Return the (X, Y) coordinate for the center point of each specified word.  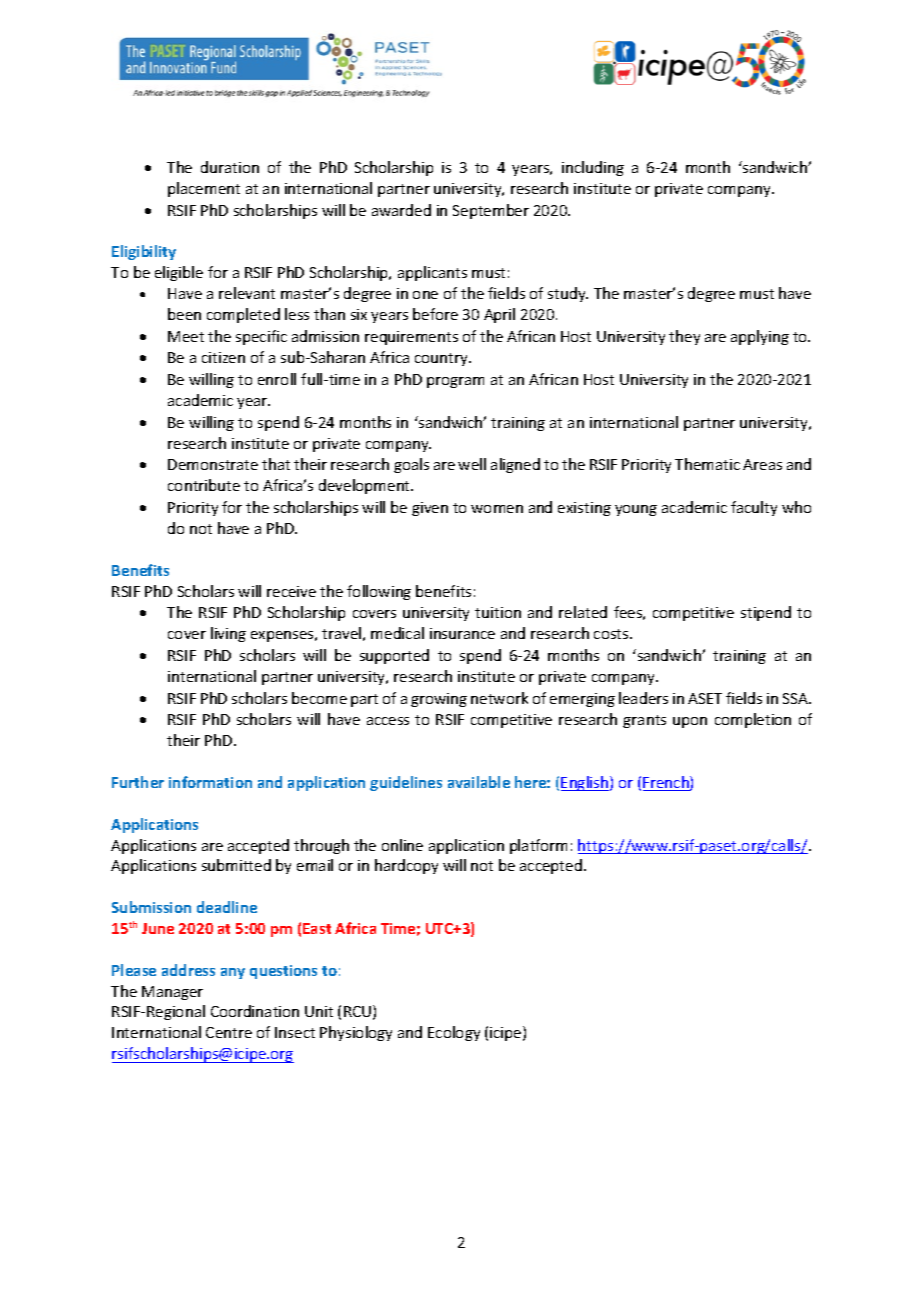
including (593, 168)
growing (439, 700)
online (402, 845)
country (442, 359)
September (491, 211)
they (684, 337)
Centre (229, 1032)
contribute (204, 485)
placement (204, 189)
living (228, 634)
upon (690, 722)
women (497, 509)
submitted (236, 865)
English (586, 783)
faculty (754, 508)
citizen (223, 357)
